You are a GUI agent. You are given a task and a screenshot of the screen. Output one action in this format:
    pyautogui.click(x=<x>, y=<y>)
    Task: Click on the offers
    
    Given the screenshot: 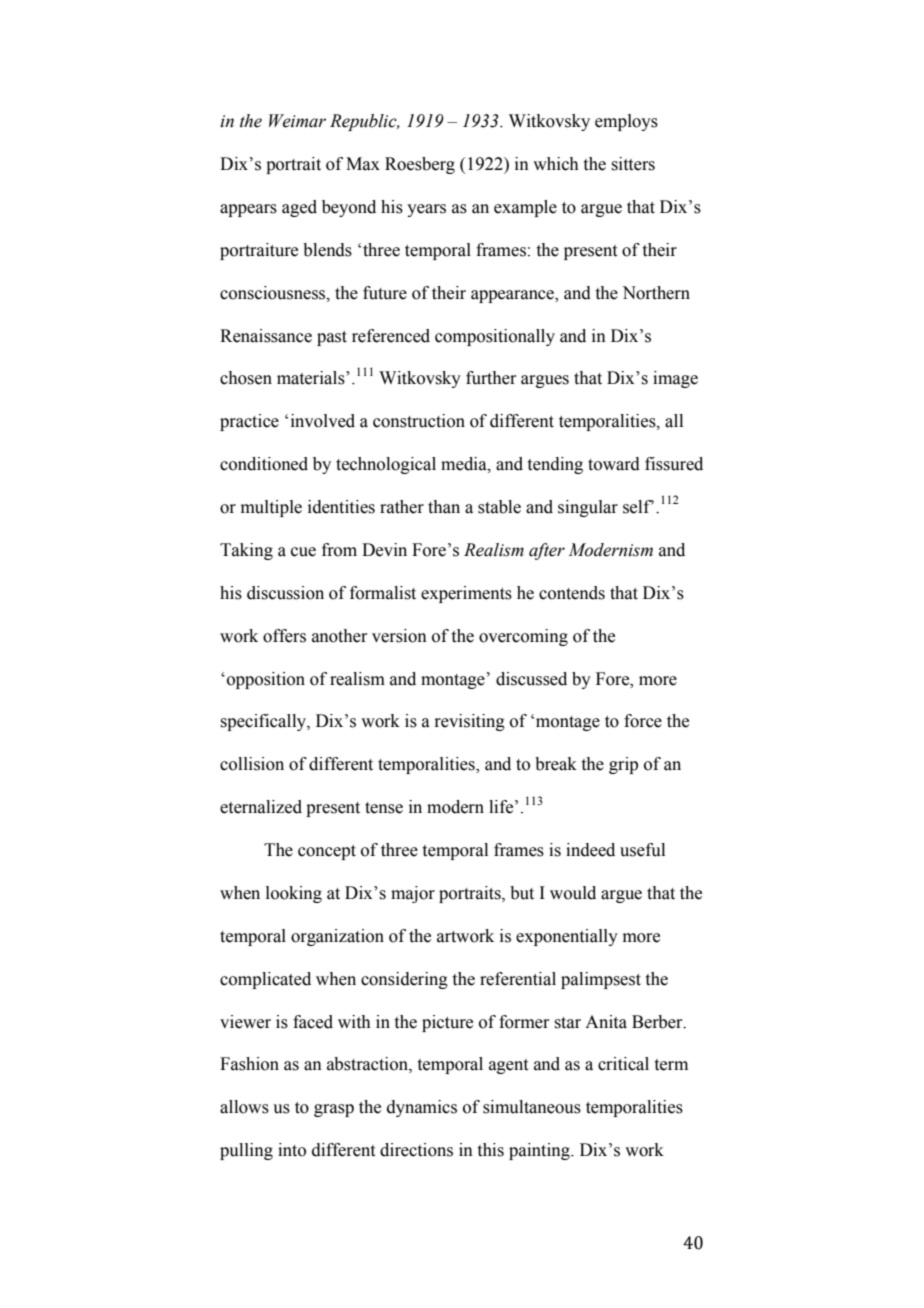 What is the action you would take?
    pyautogui.click(x=284, y=636)
